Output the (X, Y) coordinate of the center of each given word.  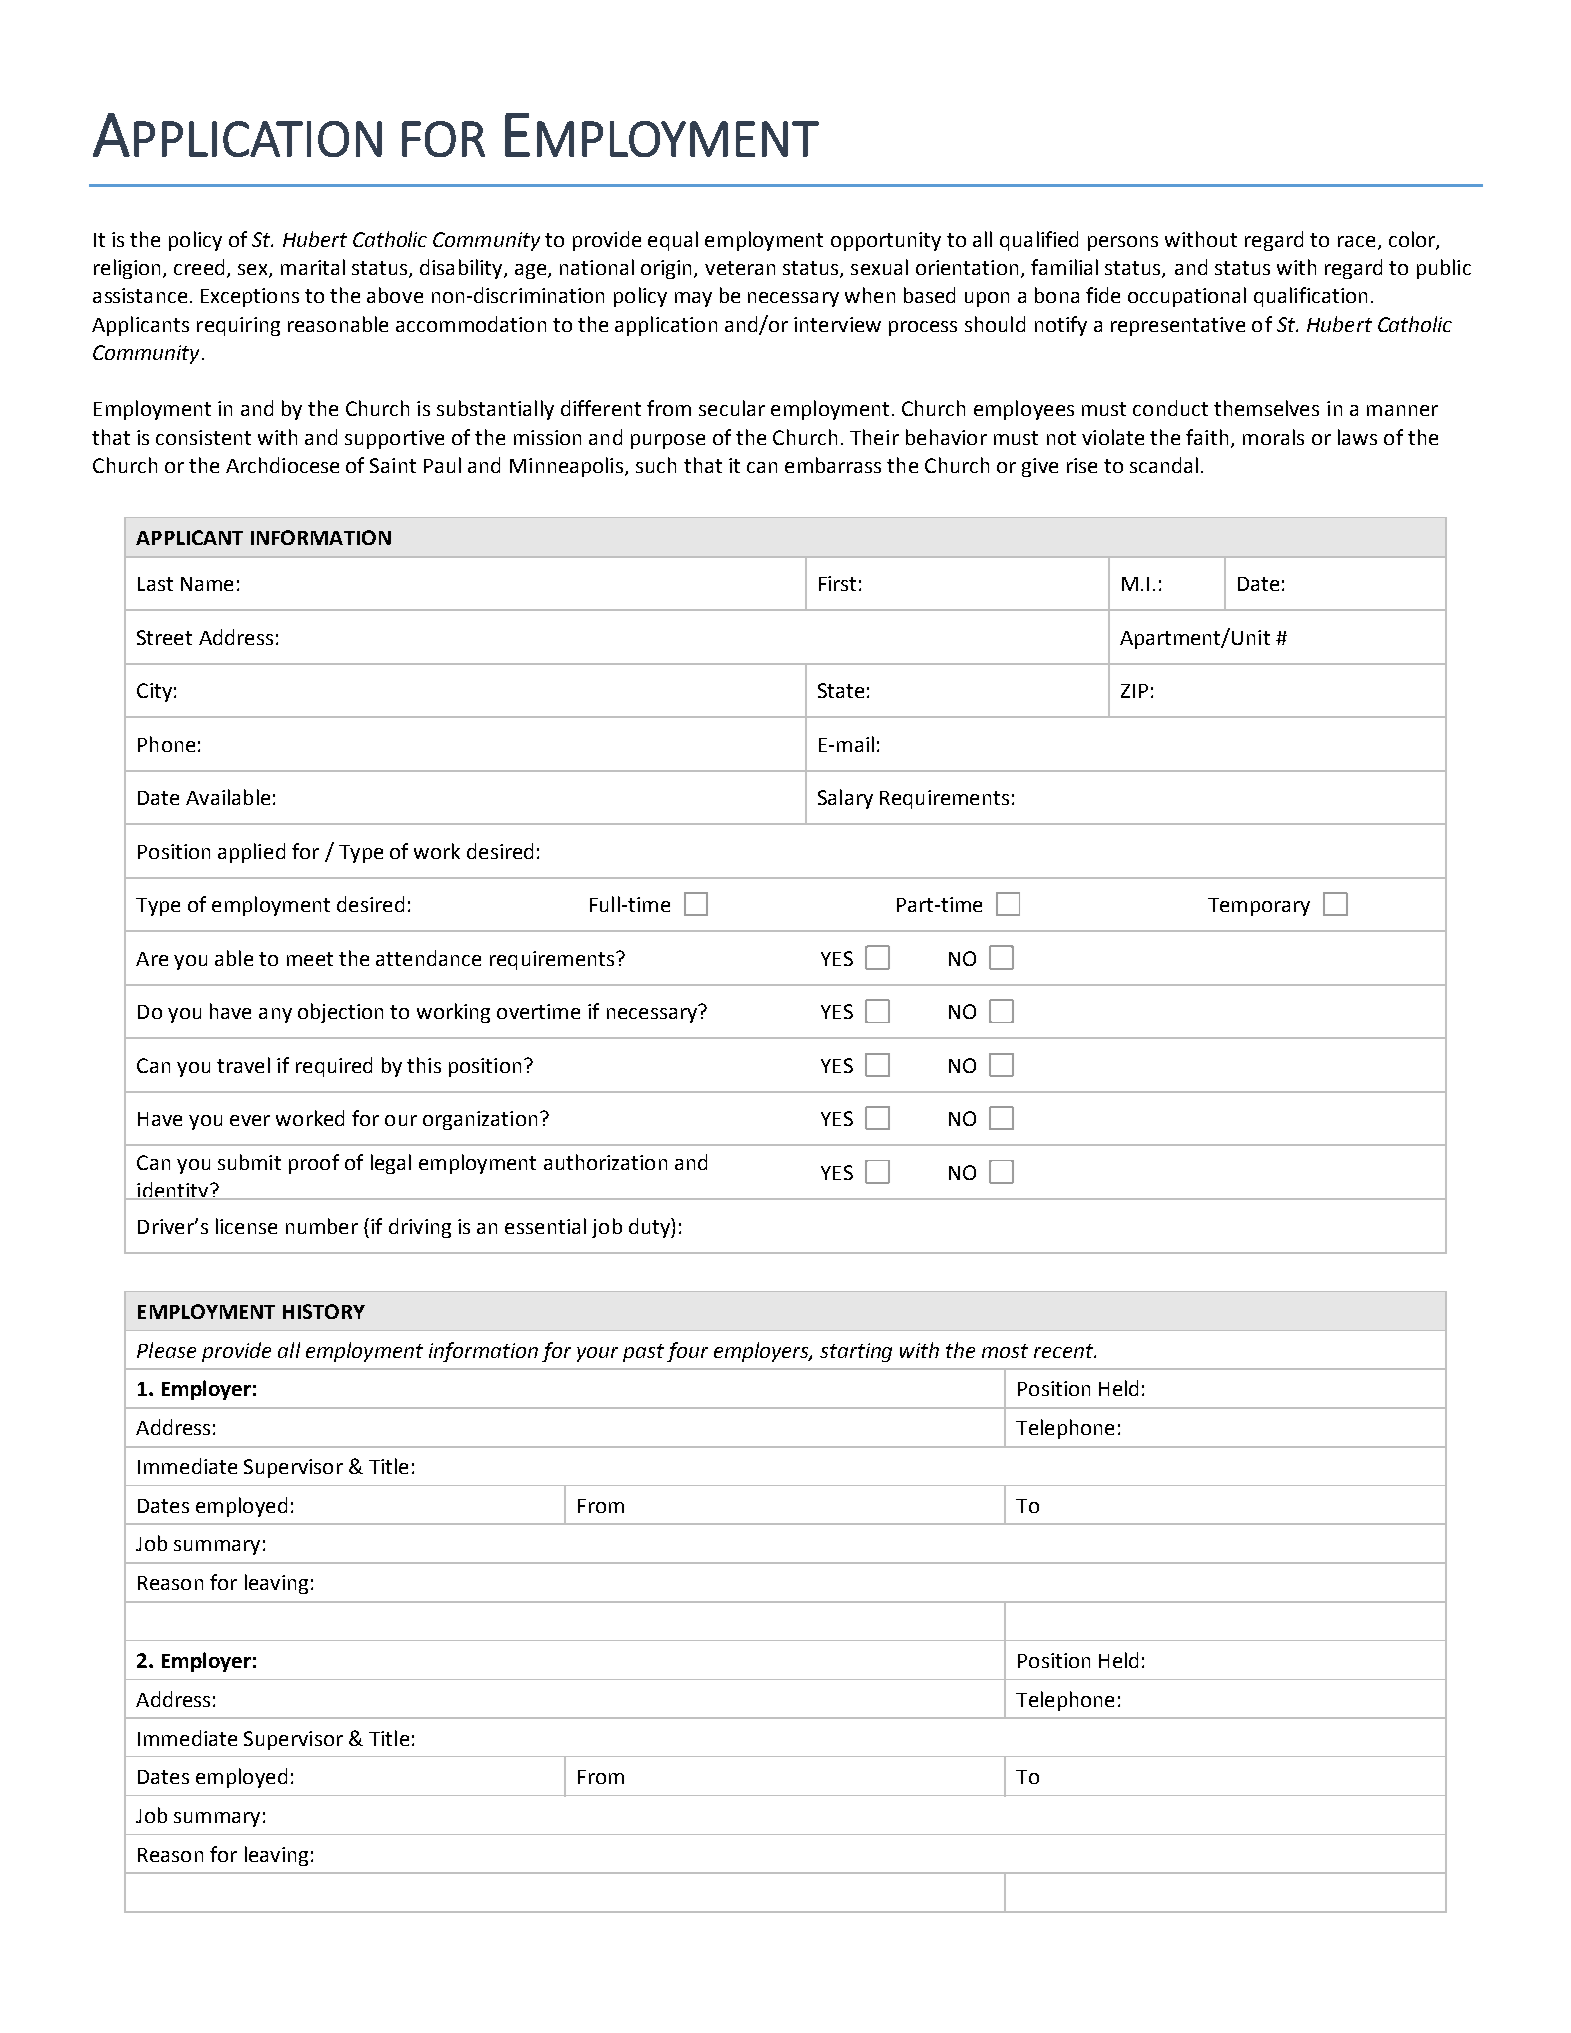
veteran (740, 268)
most (1005, 1351)
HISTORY (324, 1311)
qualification (1310, 297)
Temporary (1259, 907)
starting (856, 1352)
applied (251, 853)
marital (313, 267)
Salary (845, 799)
